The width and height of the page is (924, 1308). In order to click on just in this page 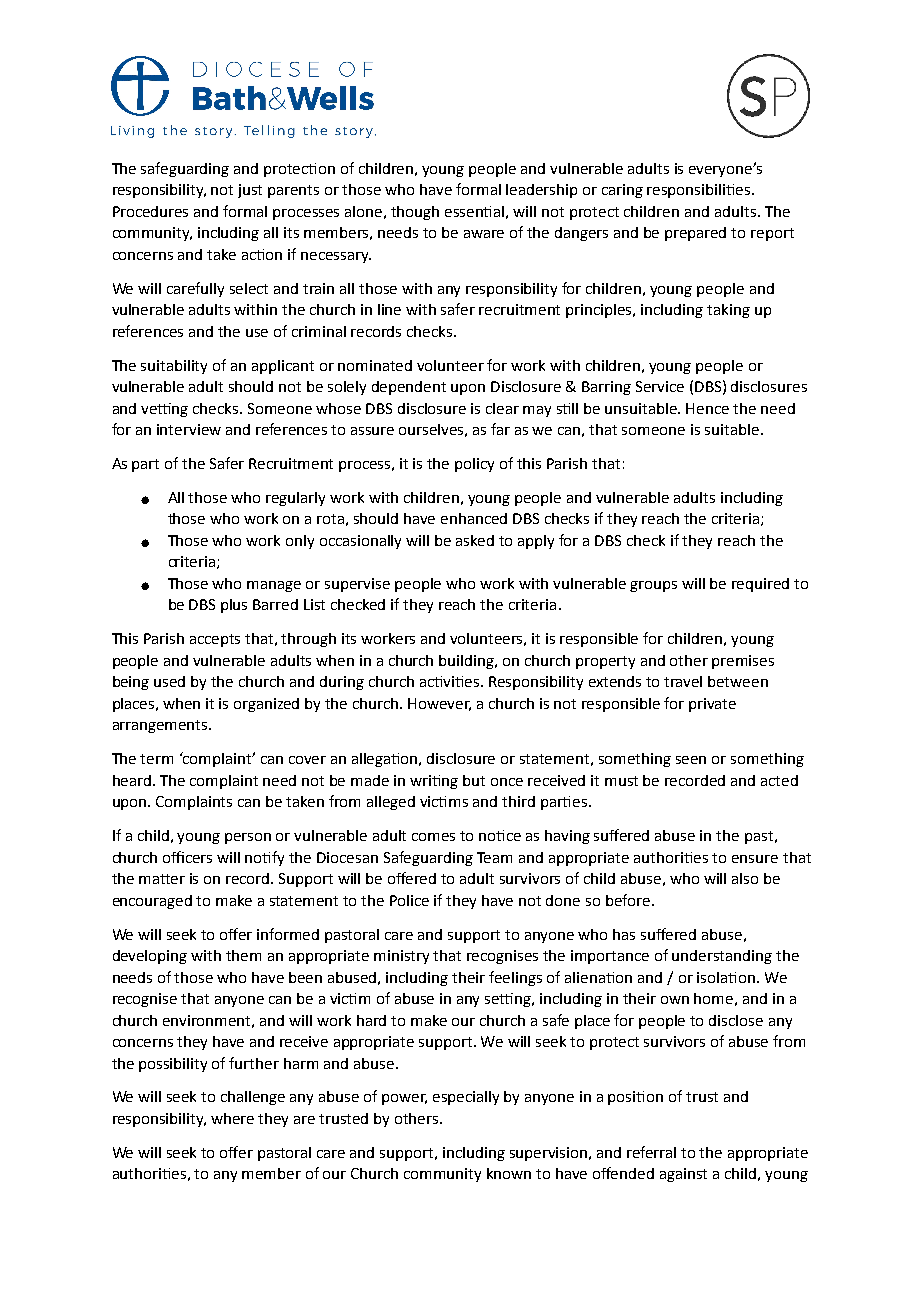, I will do `click(250, 191)`.
